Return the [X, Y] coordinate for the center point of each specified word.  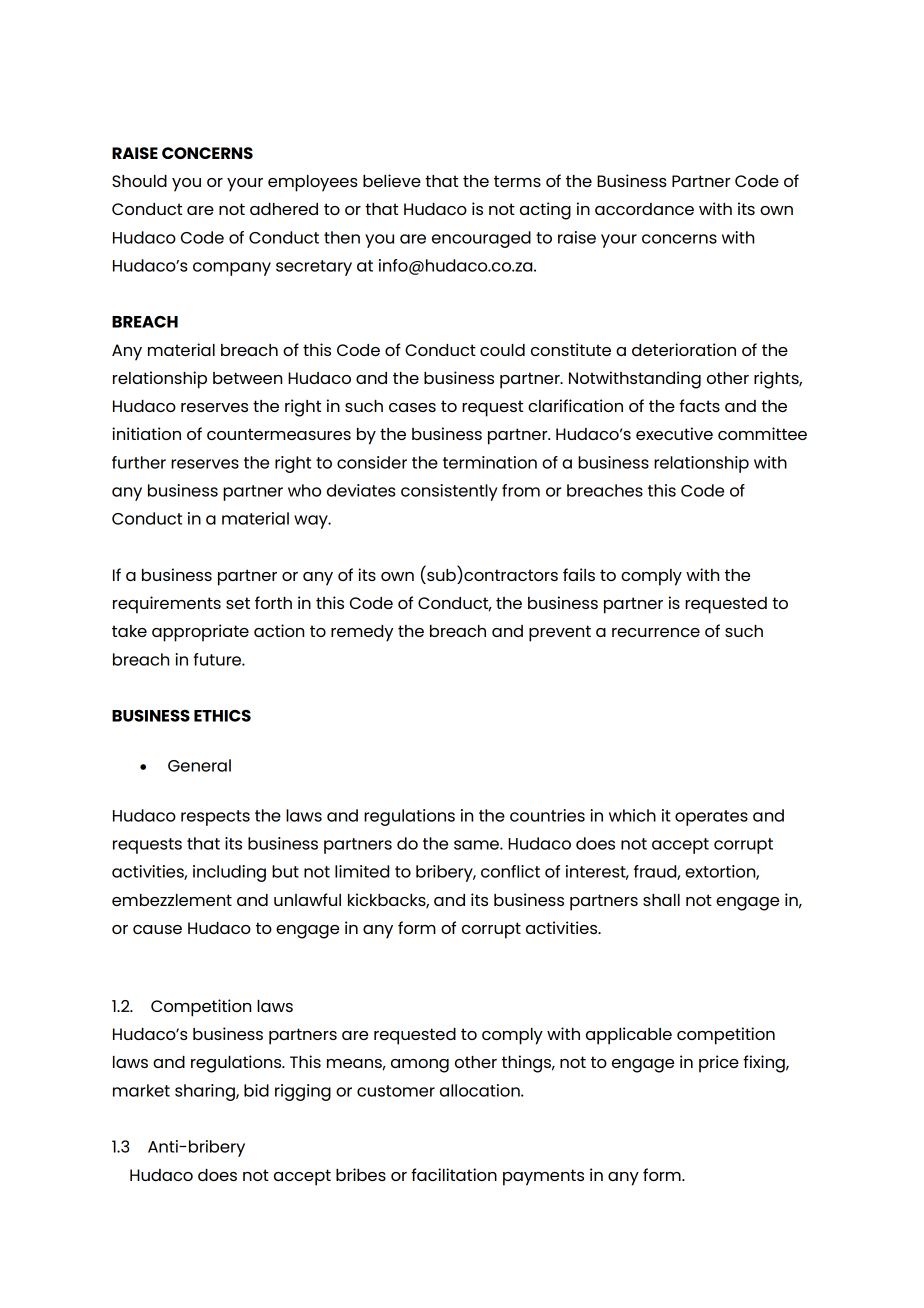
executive [674, 433]
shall [661, 900]
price [719, 1064]
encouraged [481, 239]
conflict [510, 871]
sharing [206, 1092]
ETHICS [222, 716]
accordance [644, 209]
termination [490, 462]
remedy [362, 633]
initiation [146, 433]
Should [139, 181]
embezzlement [172, 900]
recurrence [656, 632]
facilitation [454, 1174]
